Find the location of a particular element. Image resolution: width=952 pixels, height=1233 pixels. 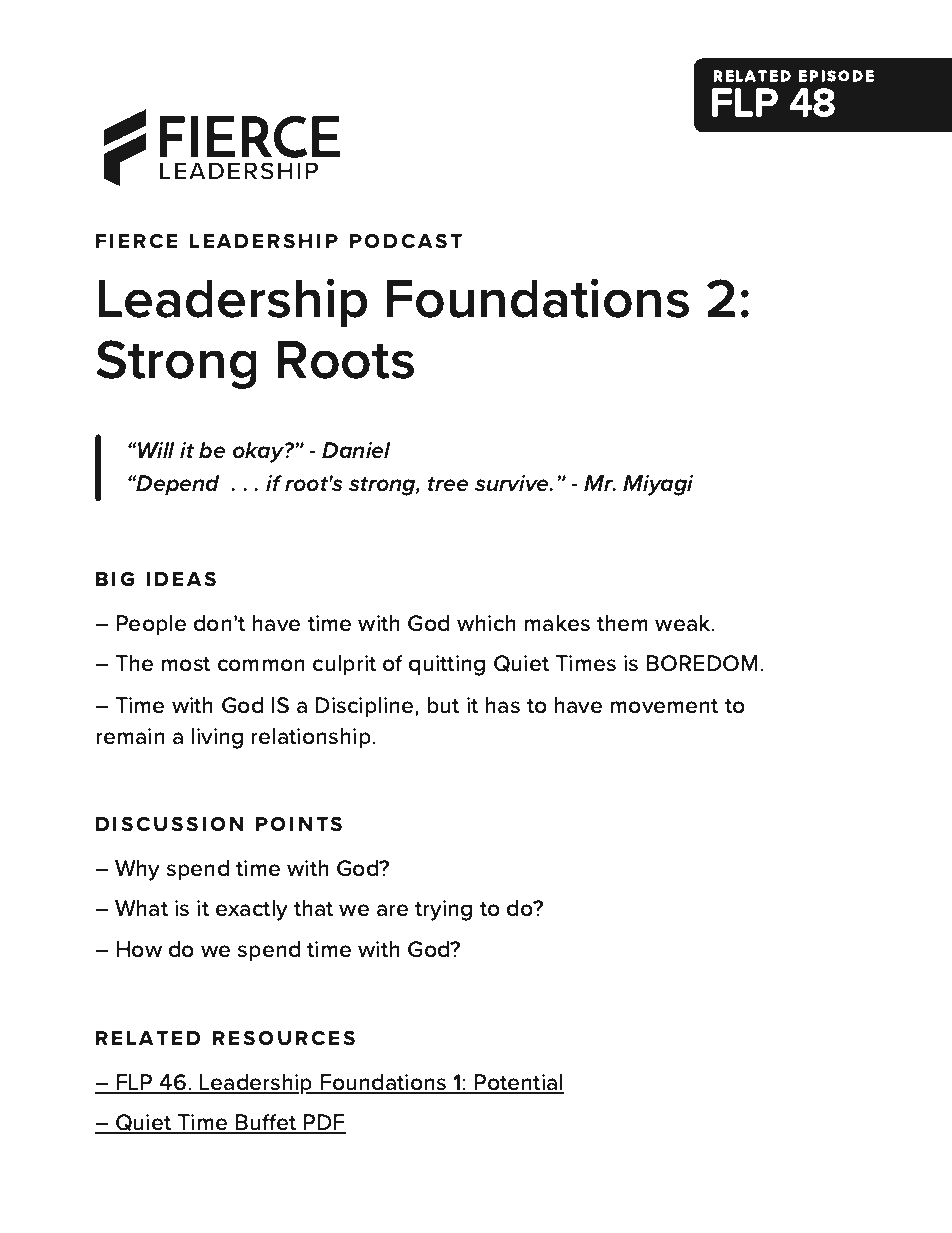

Will is located at coordinates (155, 450).
